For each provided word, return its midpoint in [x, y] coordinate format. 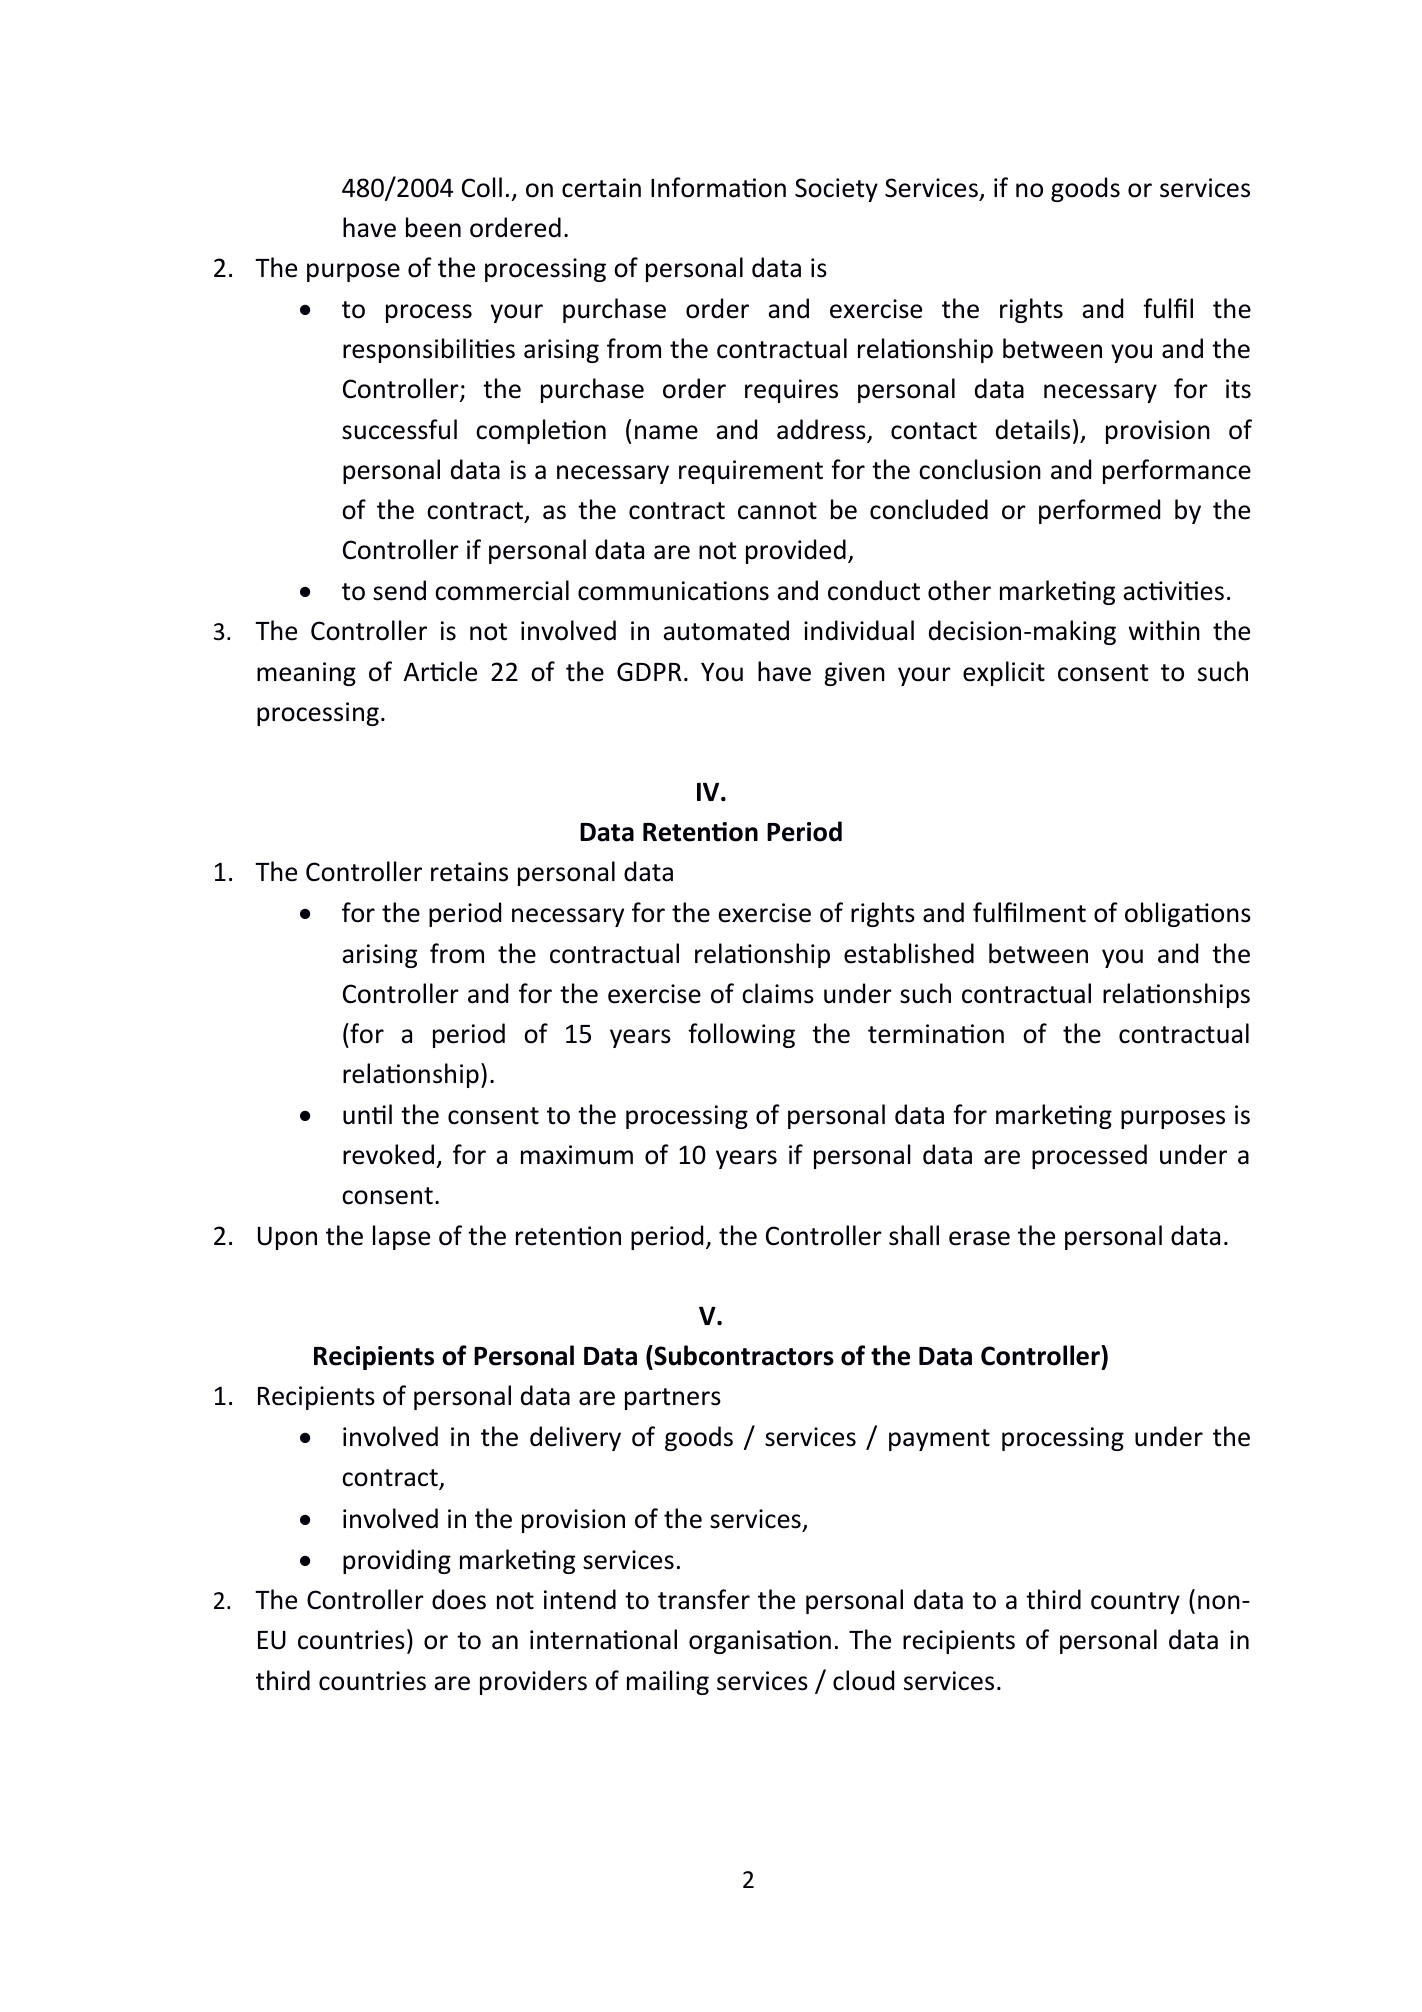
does [459, 1599]
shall [914, 1235]
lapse [401, 1237]
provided [796, 551]
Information [718, 187]
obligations [1188, 914]
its [1238, 389]
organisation [760, 1642]
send [399, 590]
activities [1173, 591]
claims [778, 993]
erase [979, 1238]
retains [469, 872]
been [433, 227]
